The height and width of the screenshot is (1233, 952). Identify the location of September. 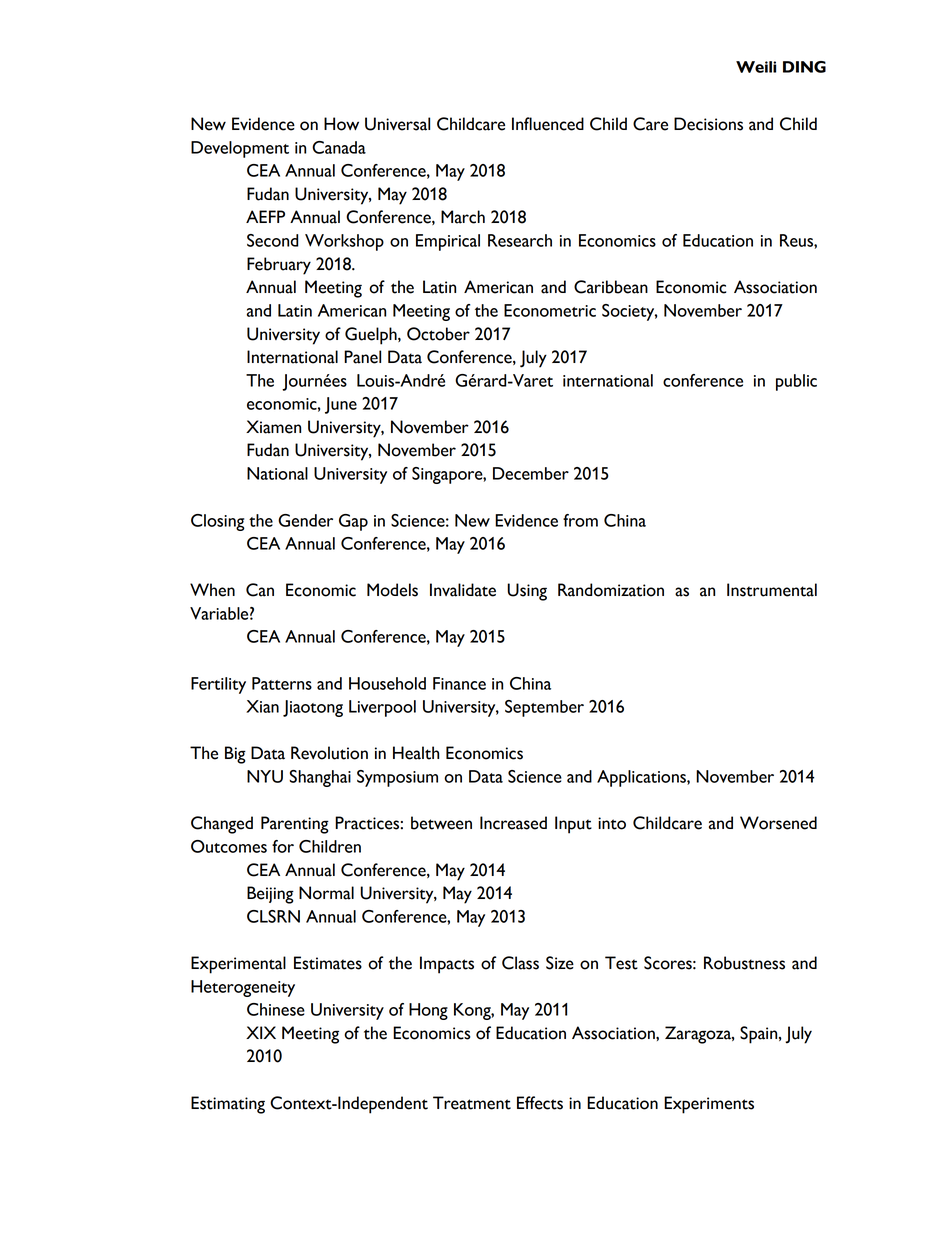
(544, 708).
